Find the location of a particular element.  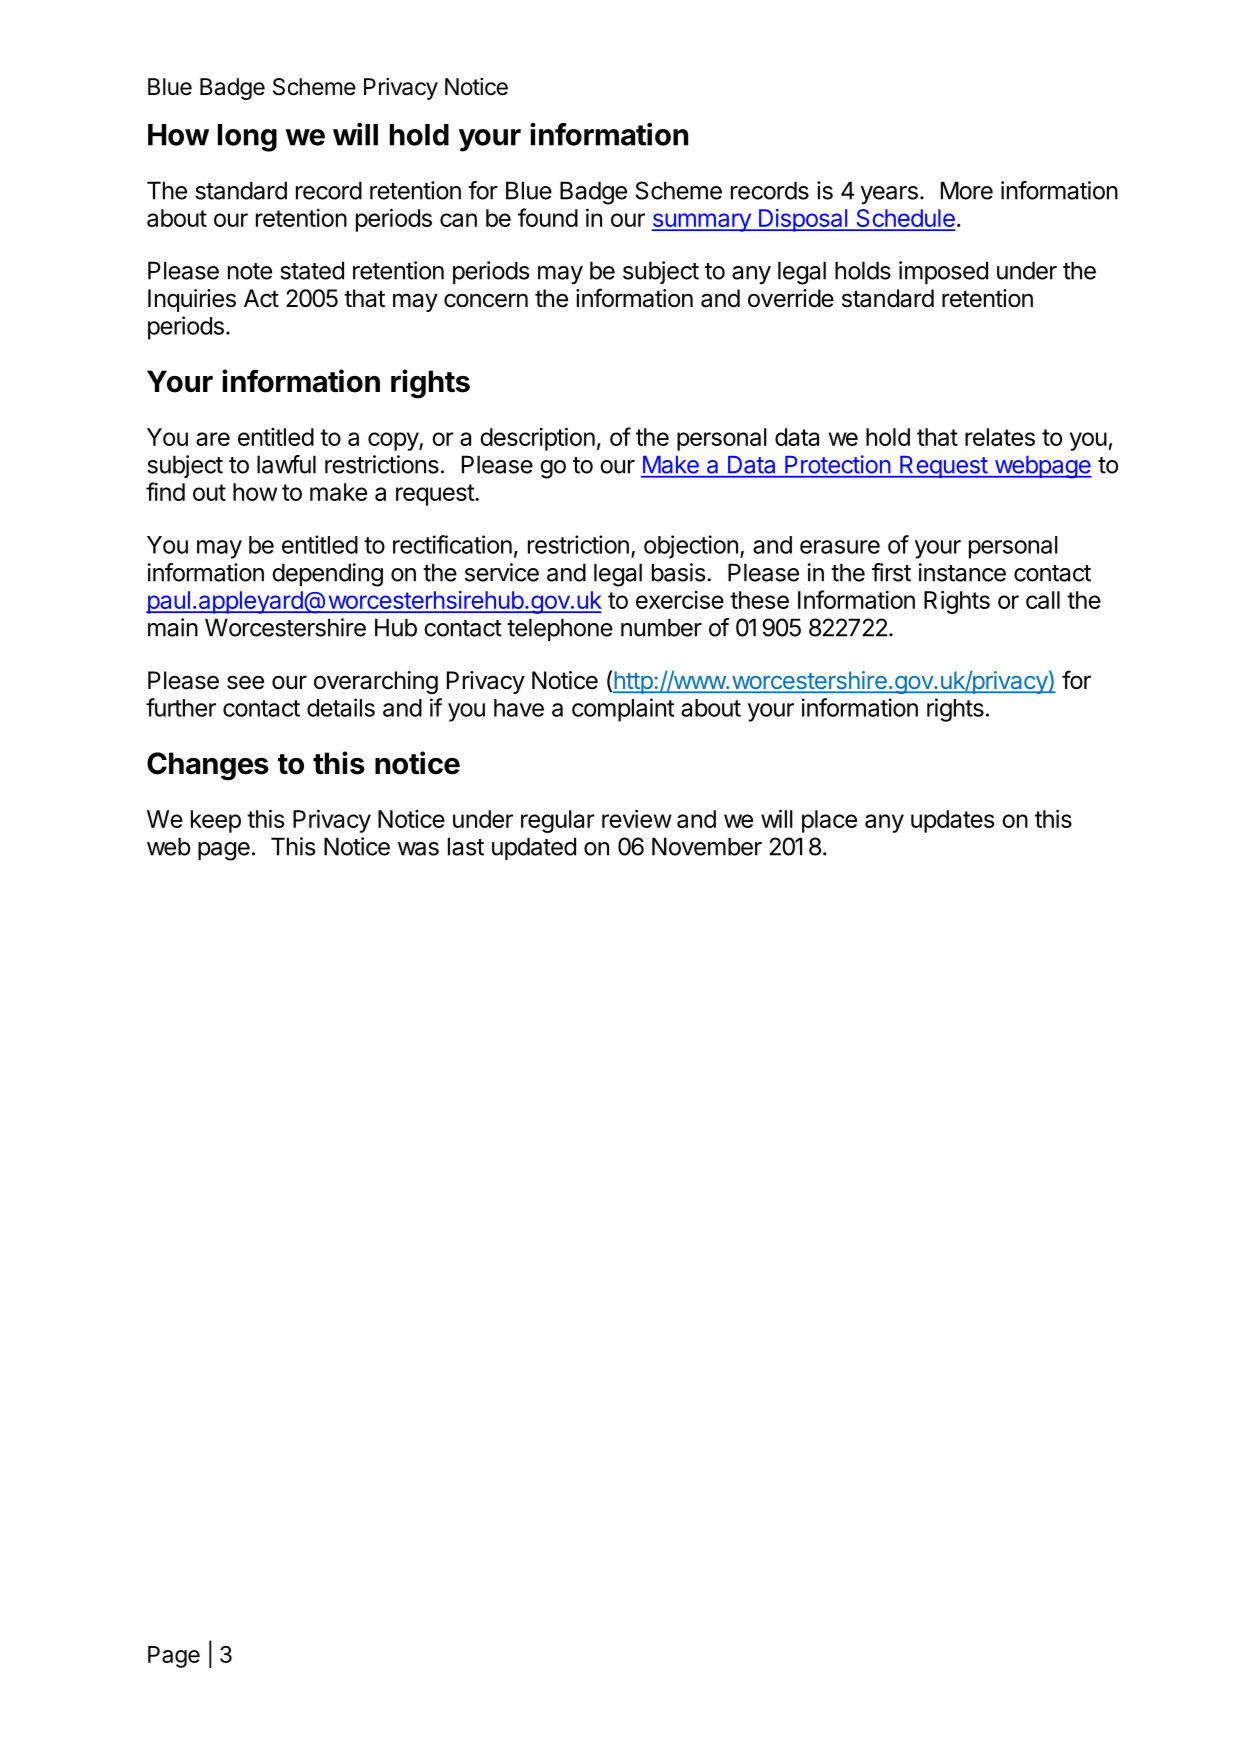

long is located at coordinates (247, 138).
